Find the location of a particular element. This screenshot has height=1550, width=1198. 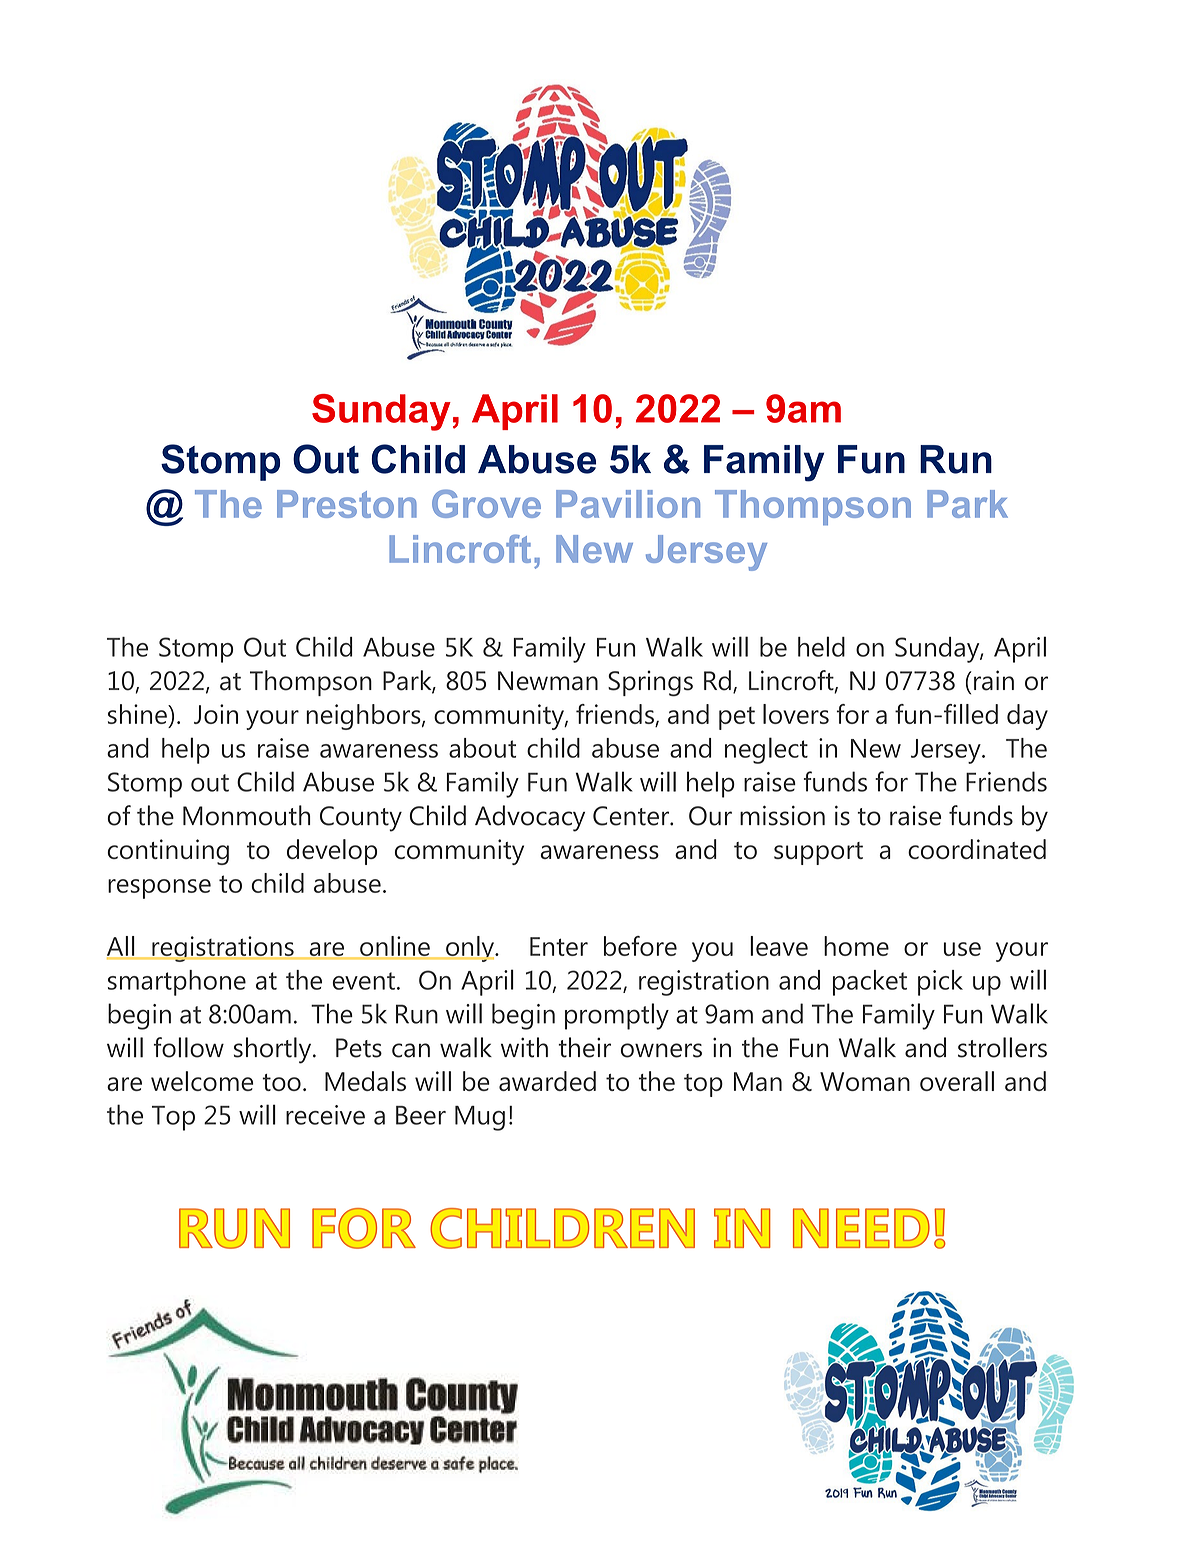

Join is located at coordinates (216, 714).
